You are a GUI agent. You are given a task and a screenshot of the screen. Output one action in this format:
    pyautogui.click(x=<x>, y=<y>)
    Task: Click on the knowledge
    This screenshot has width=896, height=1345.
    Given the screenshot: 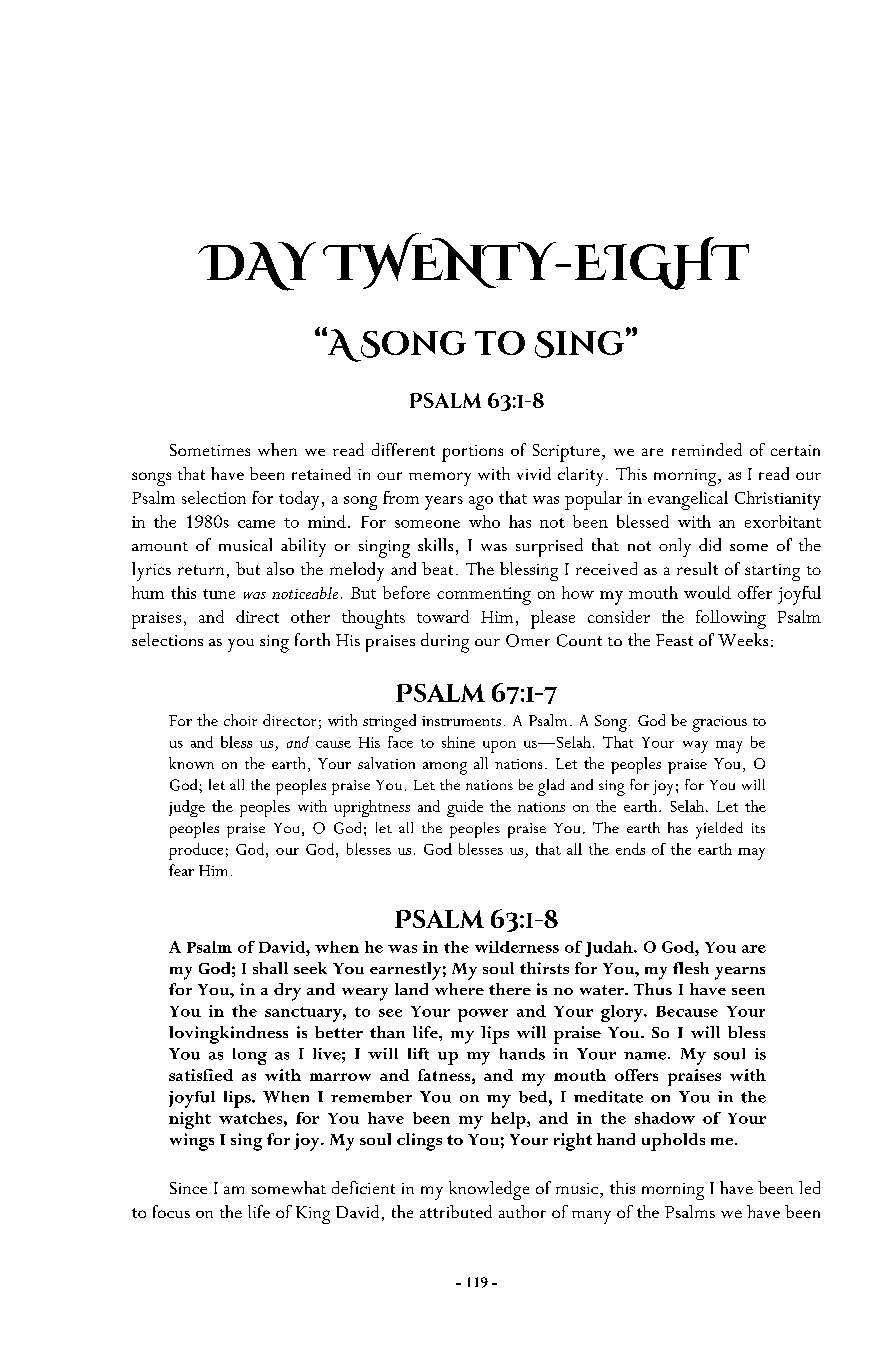 What is the action you would take?
    pyautogui.click(x=489, y=1190)
